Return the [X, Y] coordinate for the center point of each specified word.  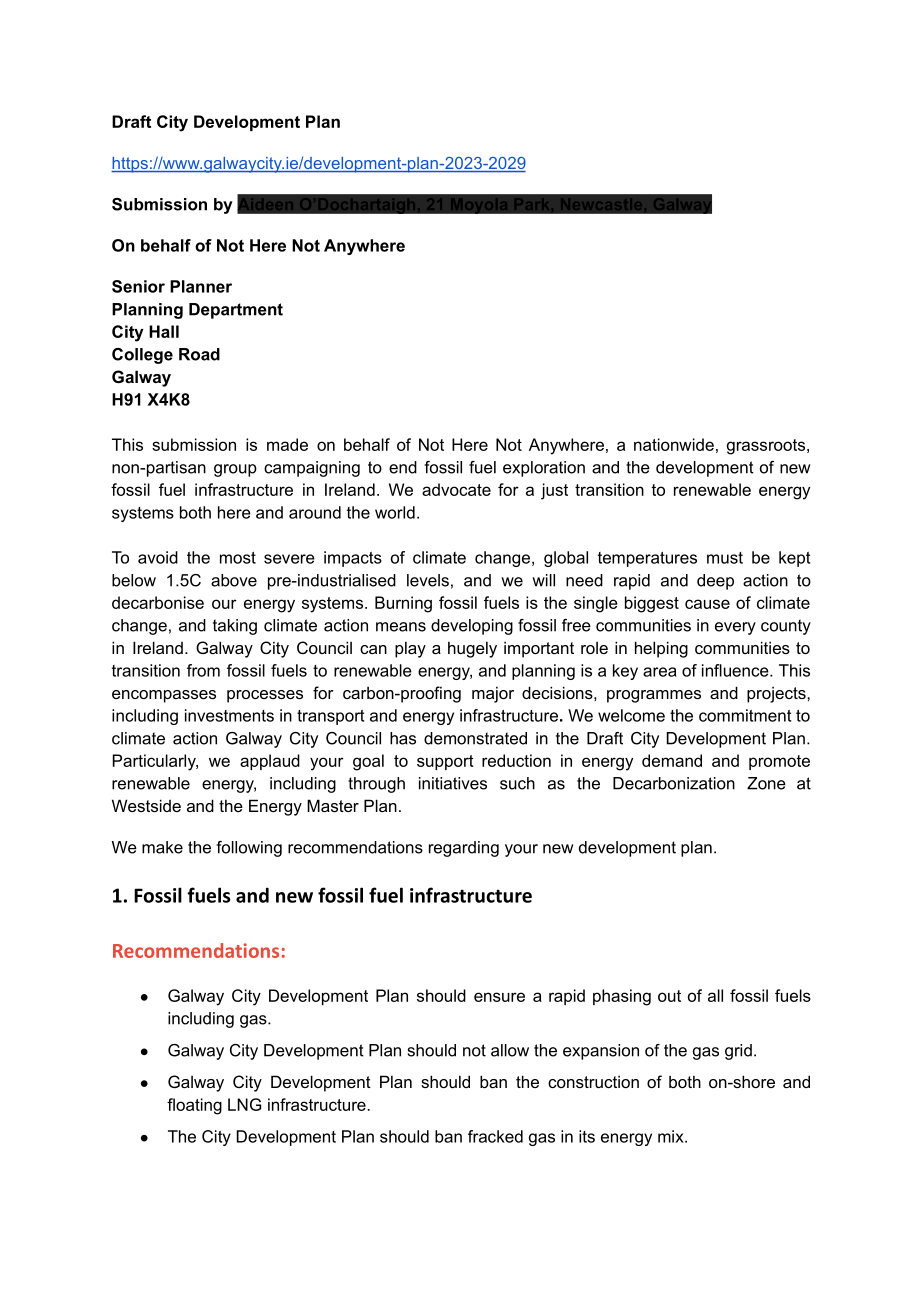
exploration [544, 469]
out [669, 996]
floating [194, 1106]
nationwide [674, 444]
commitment [745, 715]
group [235, 470]
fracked [495, 1136]
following [249, 849]
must [725, 558]
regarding [464, 849]
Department [236, 311]
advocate [456, 489]
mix [672, 1136]
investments [229, 715]
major [493, 694]
